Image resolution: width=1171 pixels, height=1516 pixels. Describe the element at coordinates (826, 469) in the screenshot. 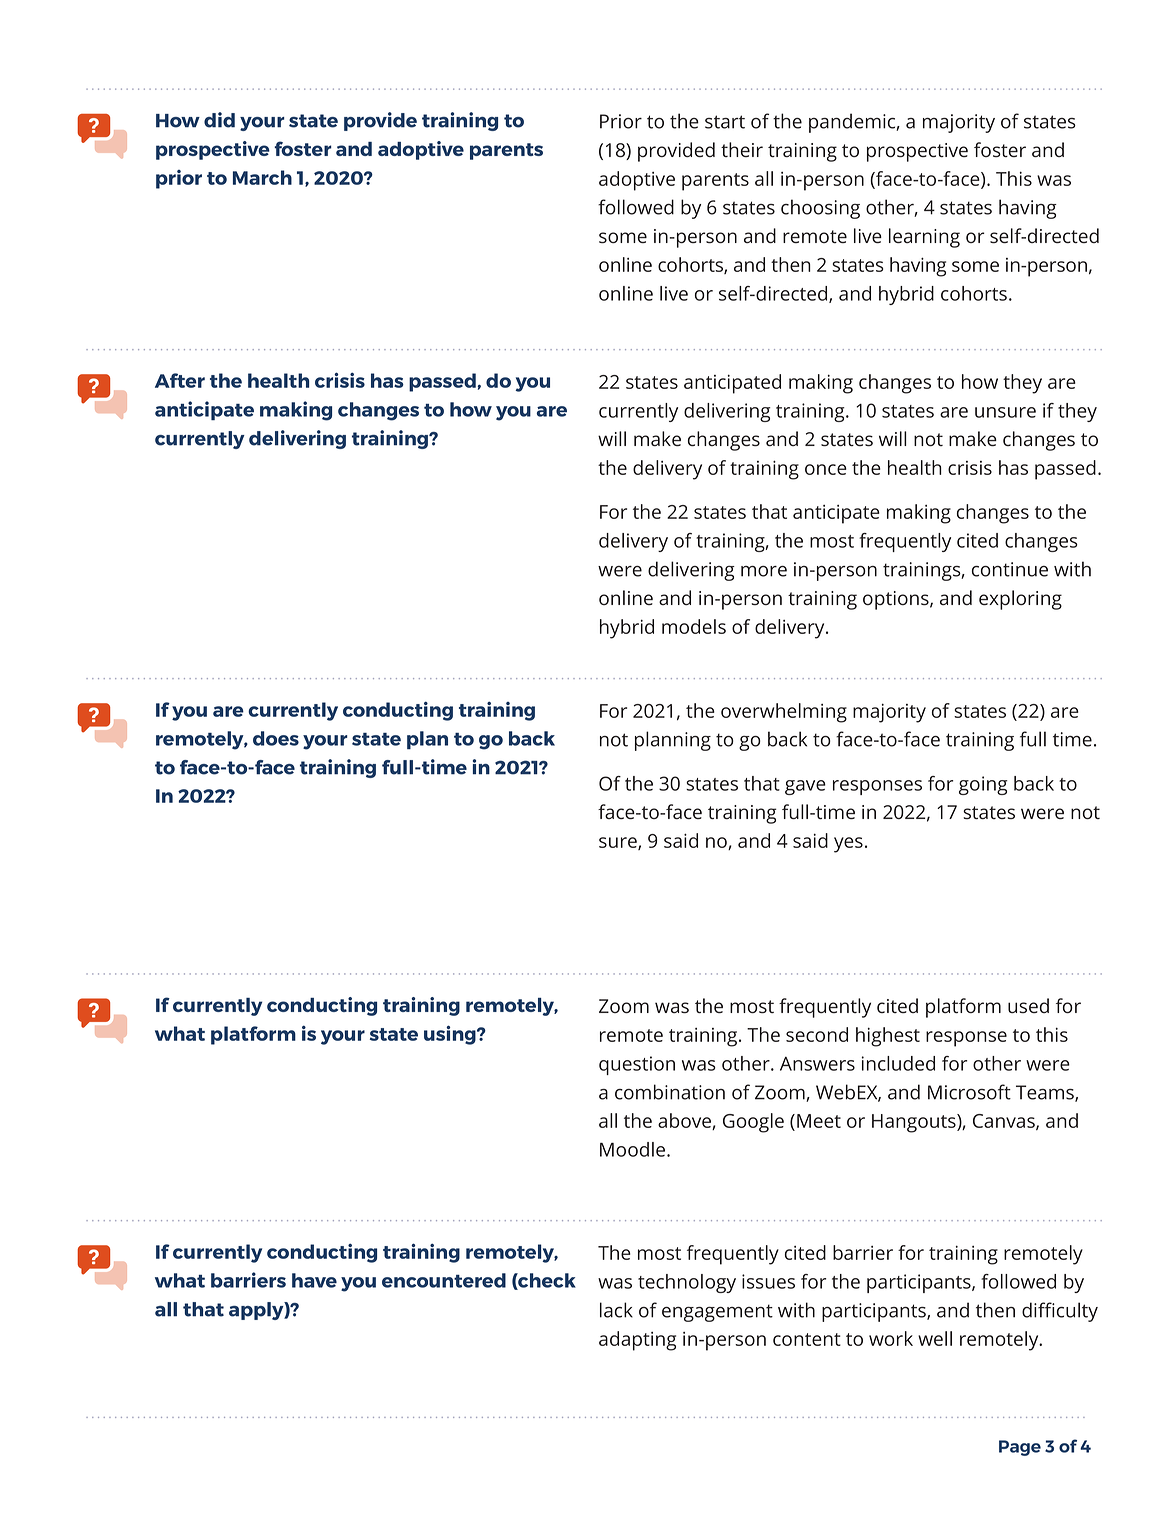

I see `once` at that location.
